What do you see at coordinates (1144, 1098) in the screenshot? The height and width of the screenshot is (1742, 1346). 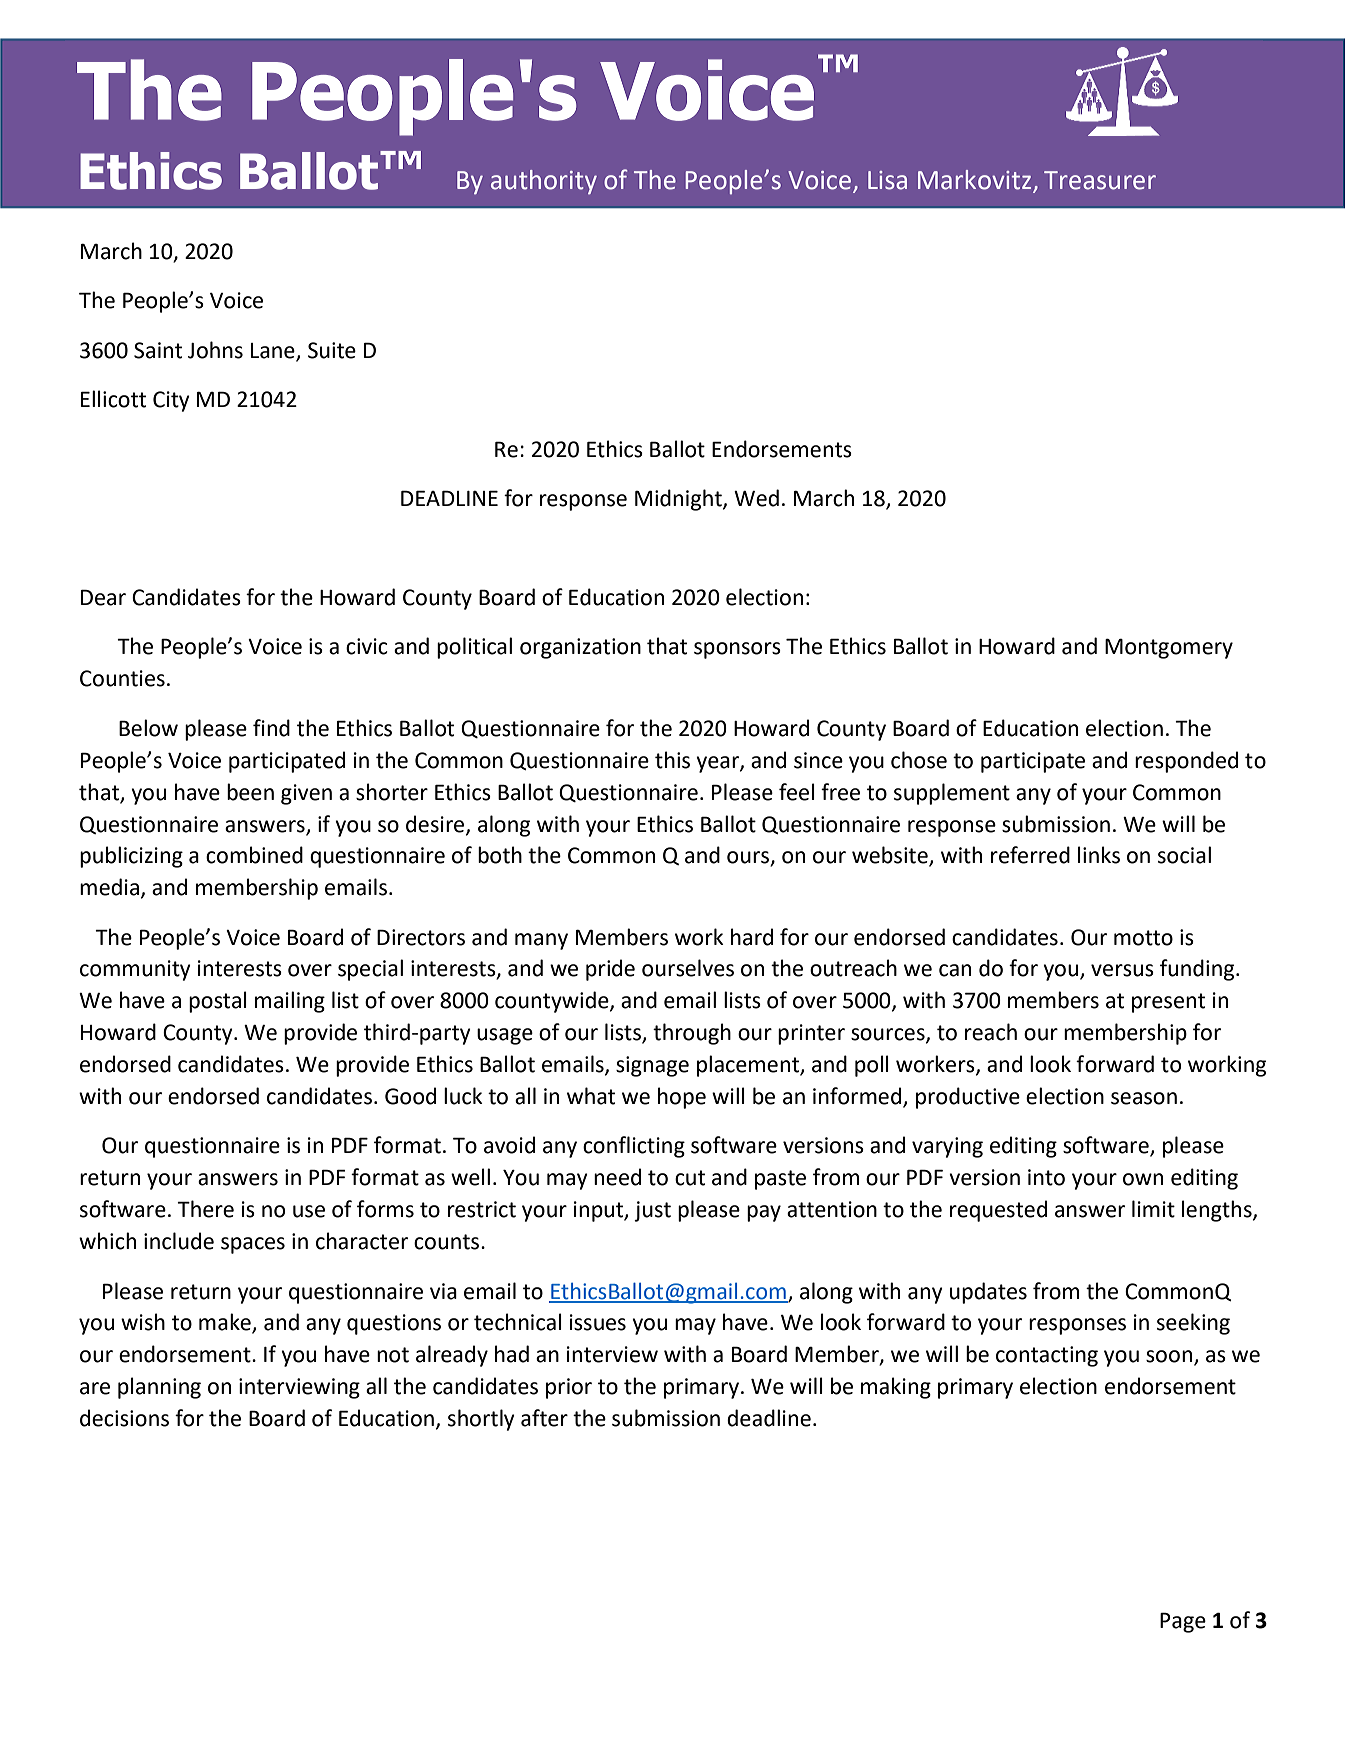 I see `season` at bounding box center [1144, 1098].
